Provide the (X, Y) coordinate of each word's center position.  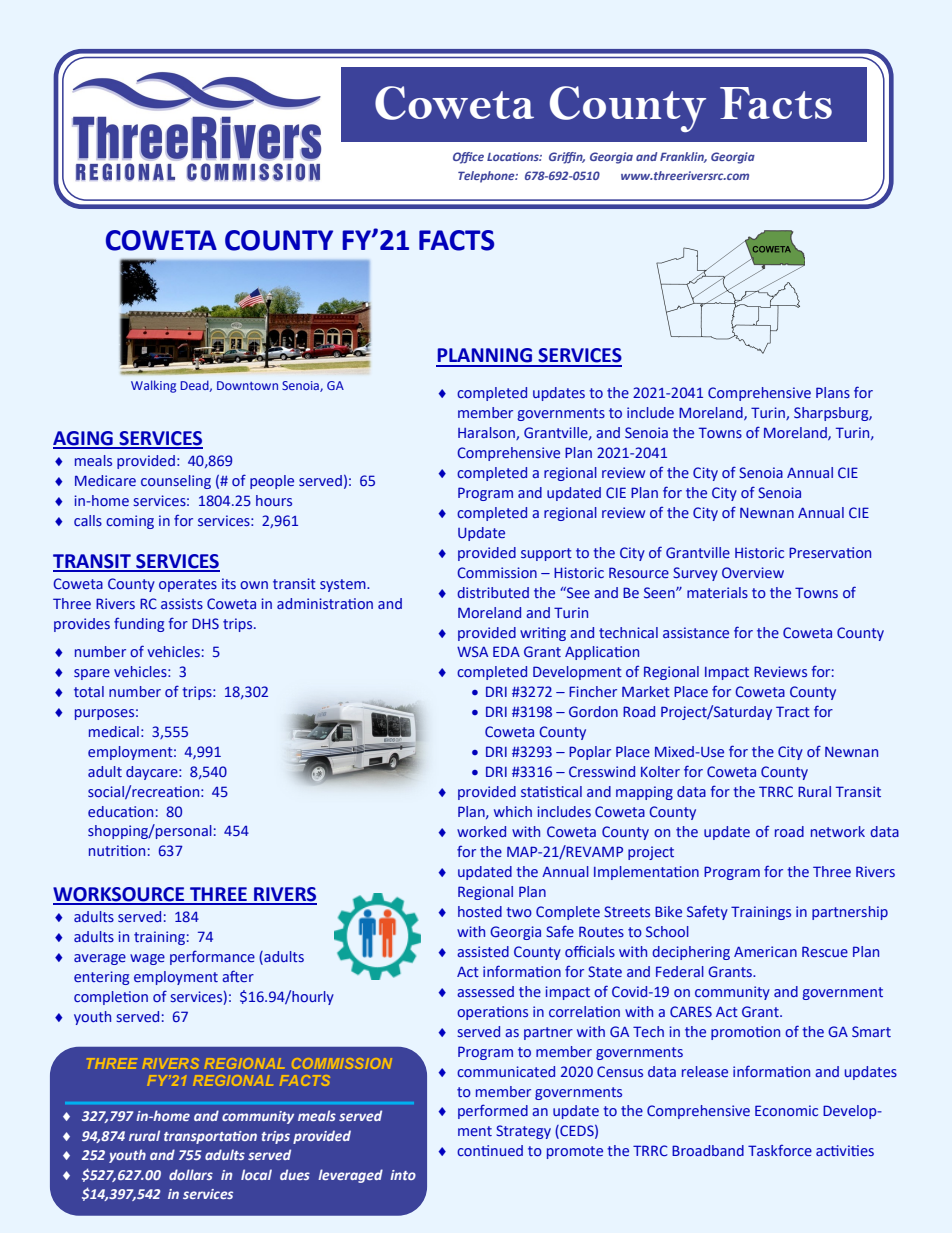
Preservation (830, 552)
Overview (753, 572)
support (546, 554)
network (838, 831)
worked (481, 831)
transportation (210, 1137)
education (120, 811)
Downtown (247, 385)
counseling (176, 482)
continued (490, 1150)
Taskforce (780, 1150)
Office (468, 158)
